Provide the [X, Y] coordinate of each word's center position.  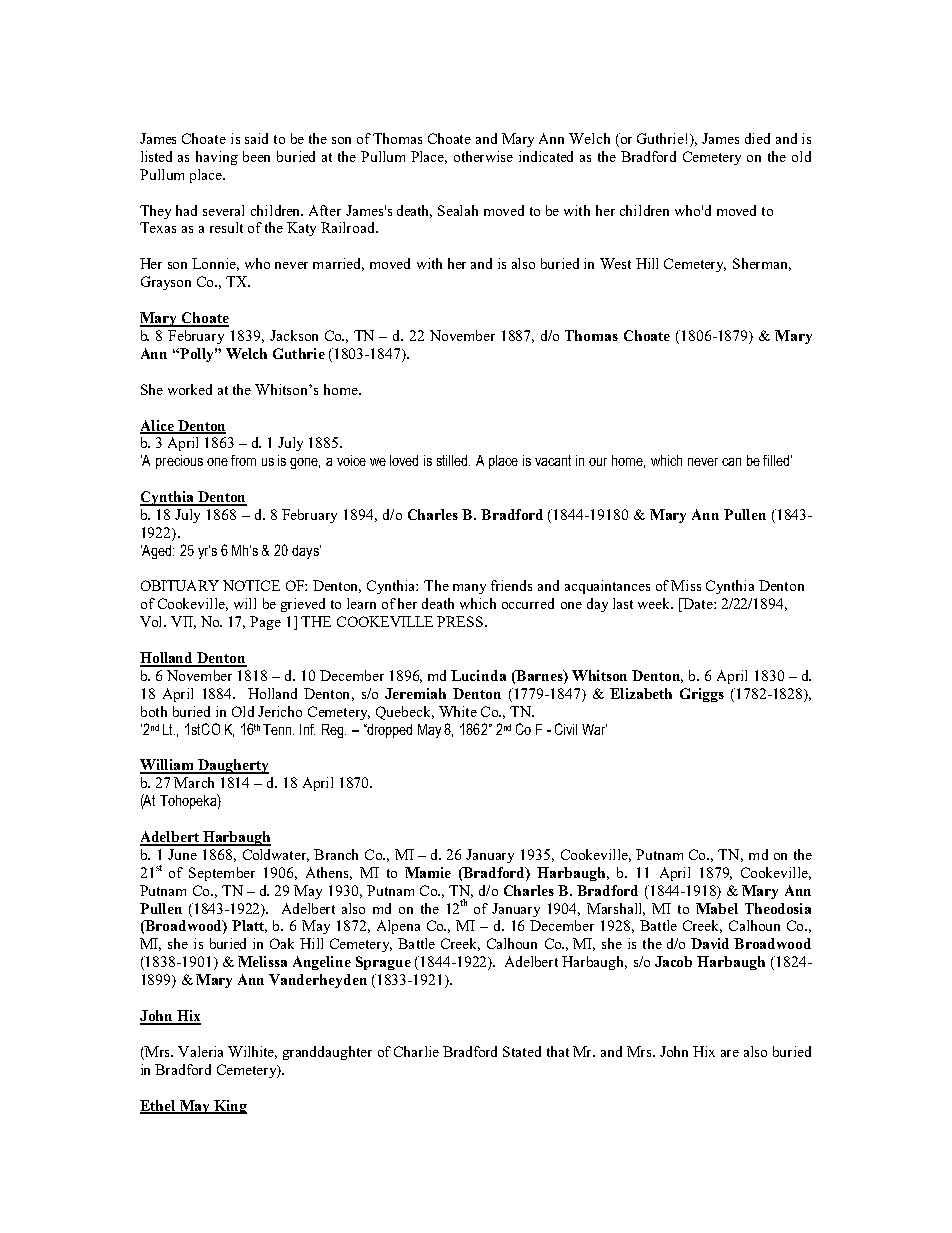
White [458, 711]
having [217, 158]
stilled [453, 460]
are [730, 1053]
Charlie [416, 1051]
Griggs [702, 695]
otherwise [483, 156]
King [229, 1107]
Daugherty [232, 766]
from [243, 460]
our [598, 462]
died [757, 138]
